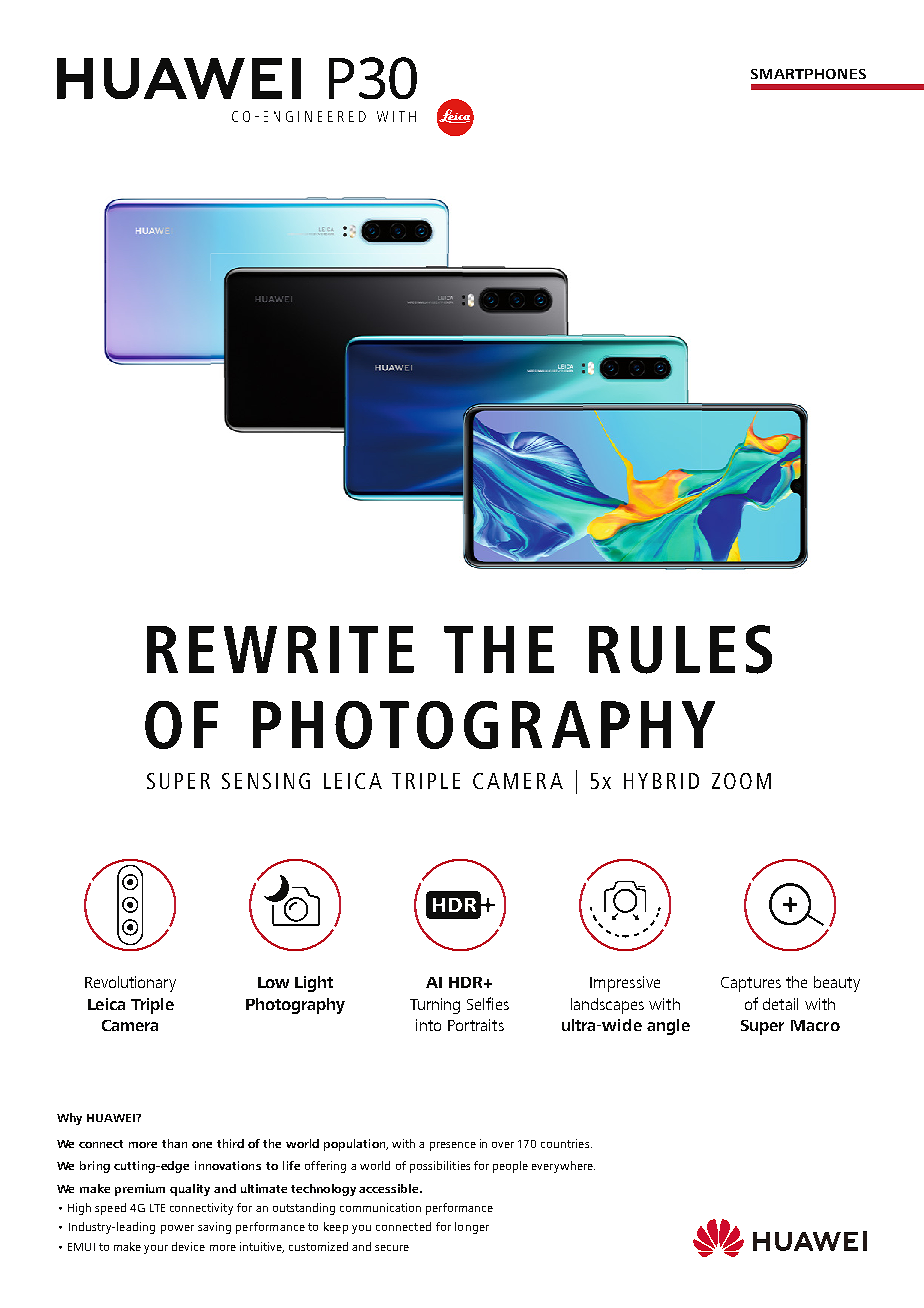  I want to click on Revolutionary, so click(130, 984).
